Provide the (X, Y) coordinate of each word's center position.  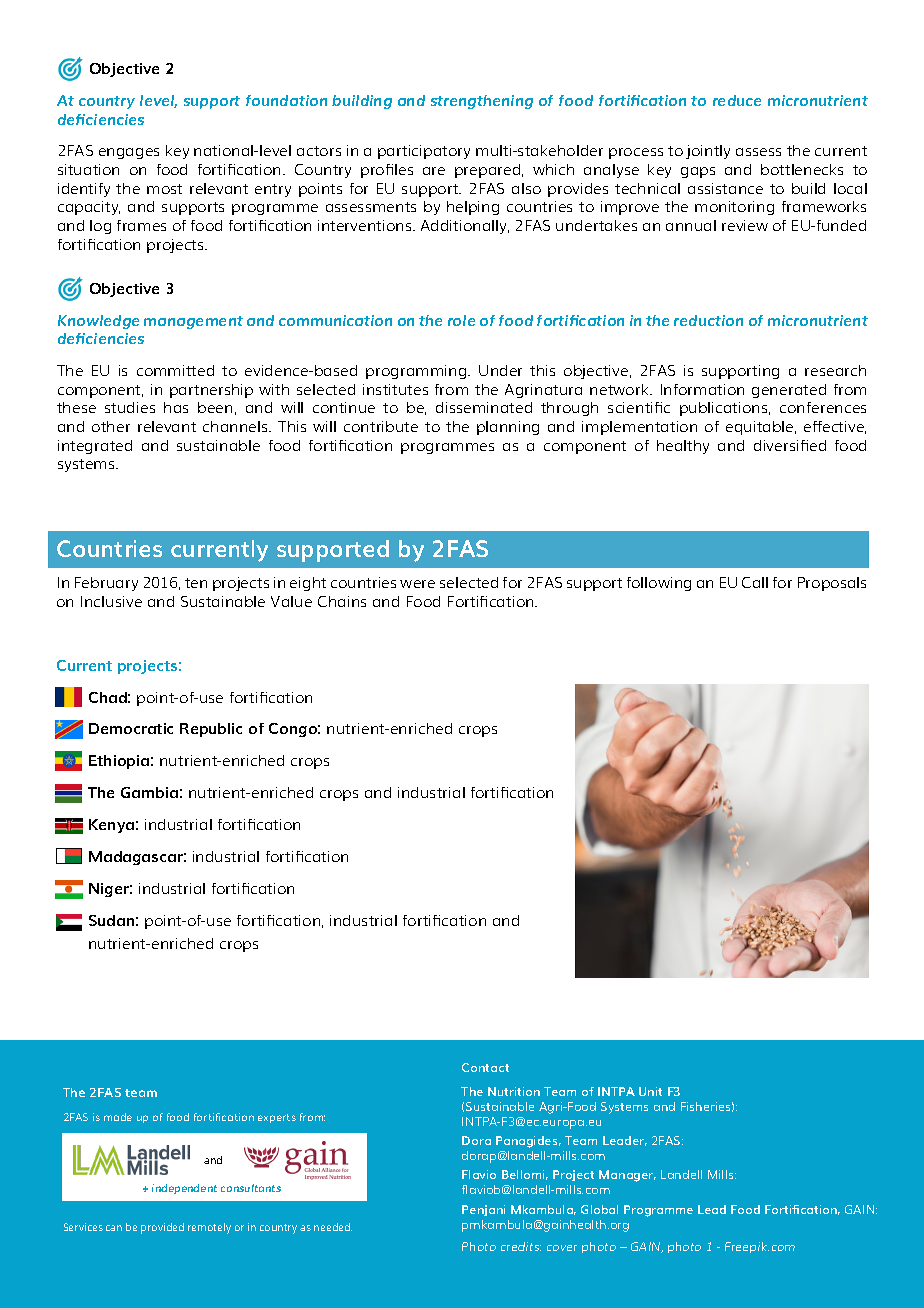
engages (129, 153)
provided (162, 1228)
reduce (737, 100)
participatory (424, 152)
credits (521, 1246)
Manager (627, 1176)
